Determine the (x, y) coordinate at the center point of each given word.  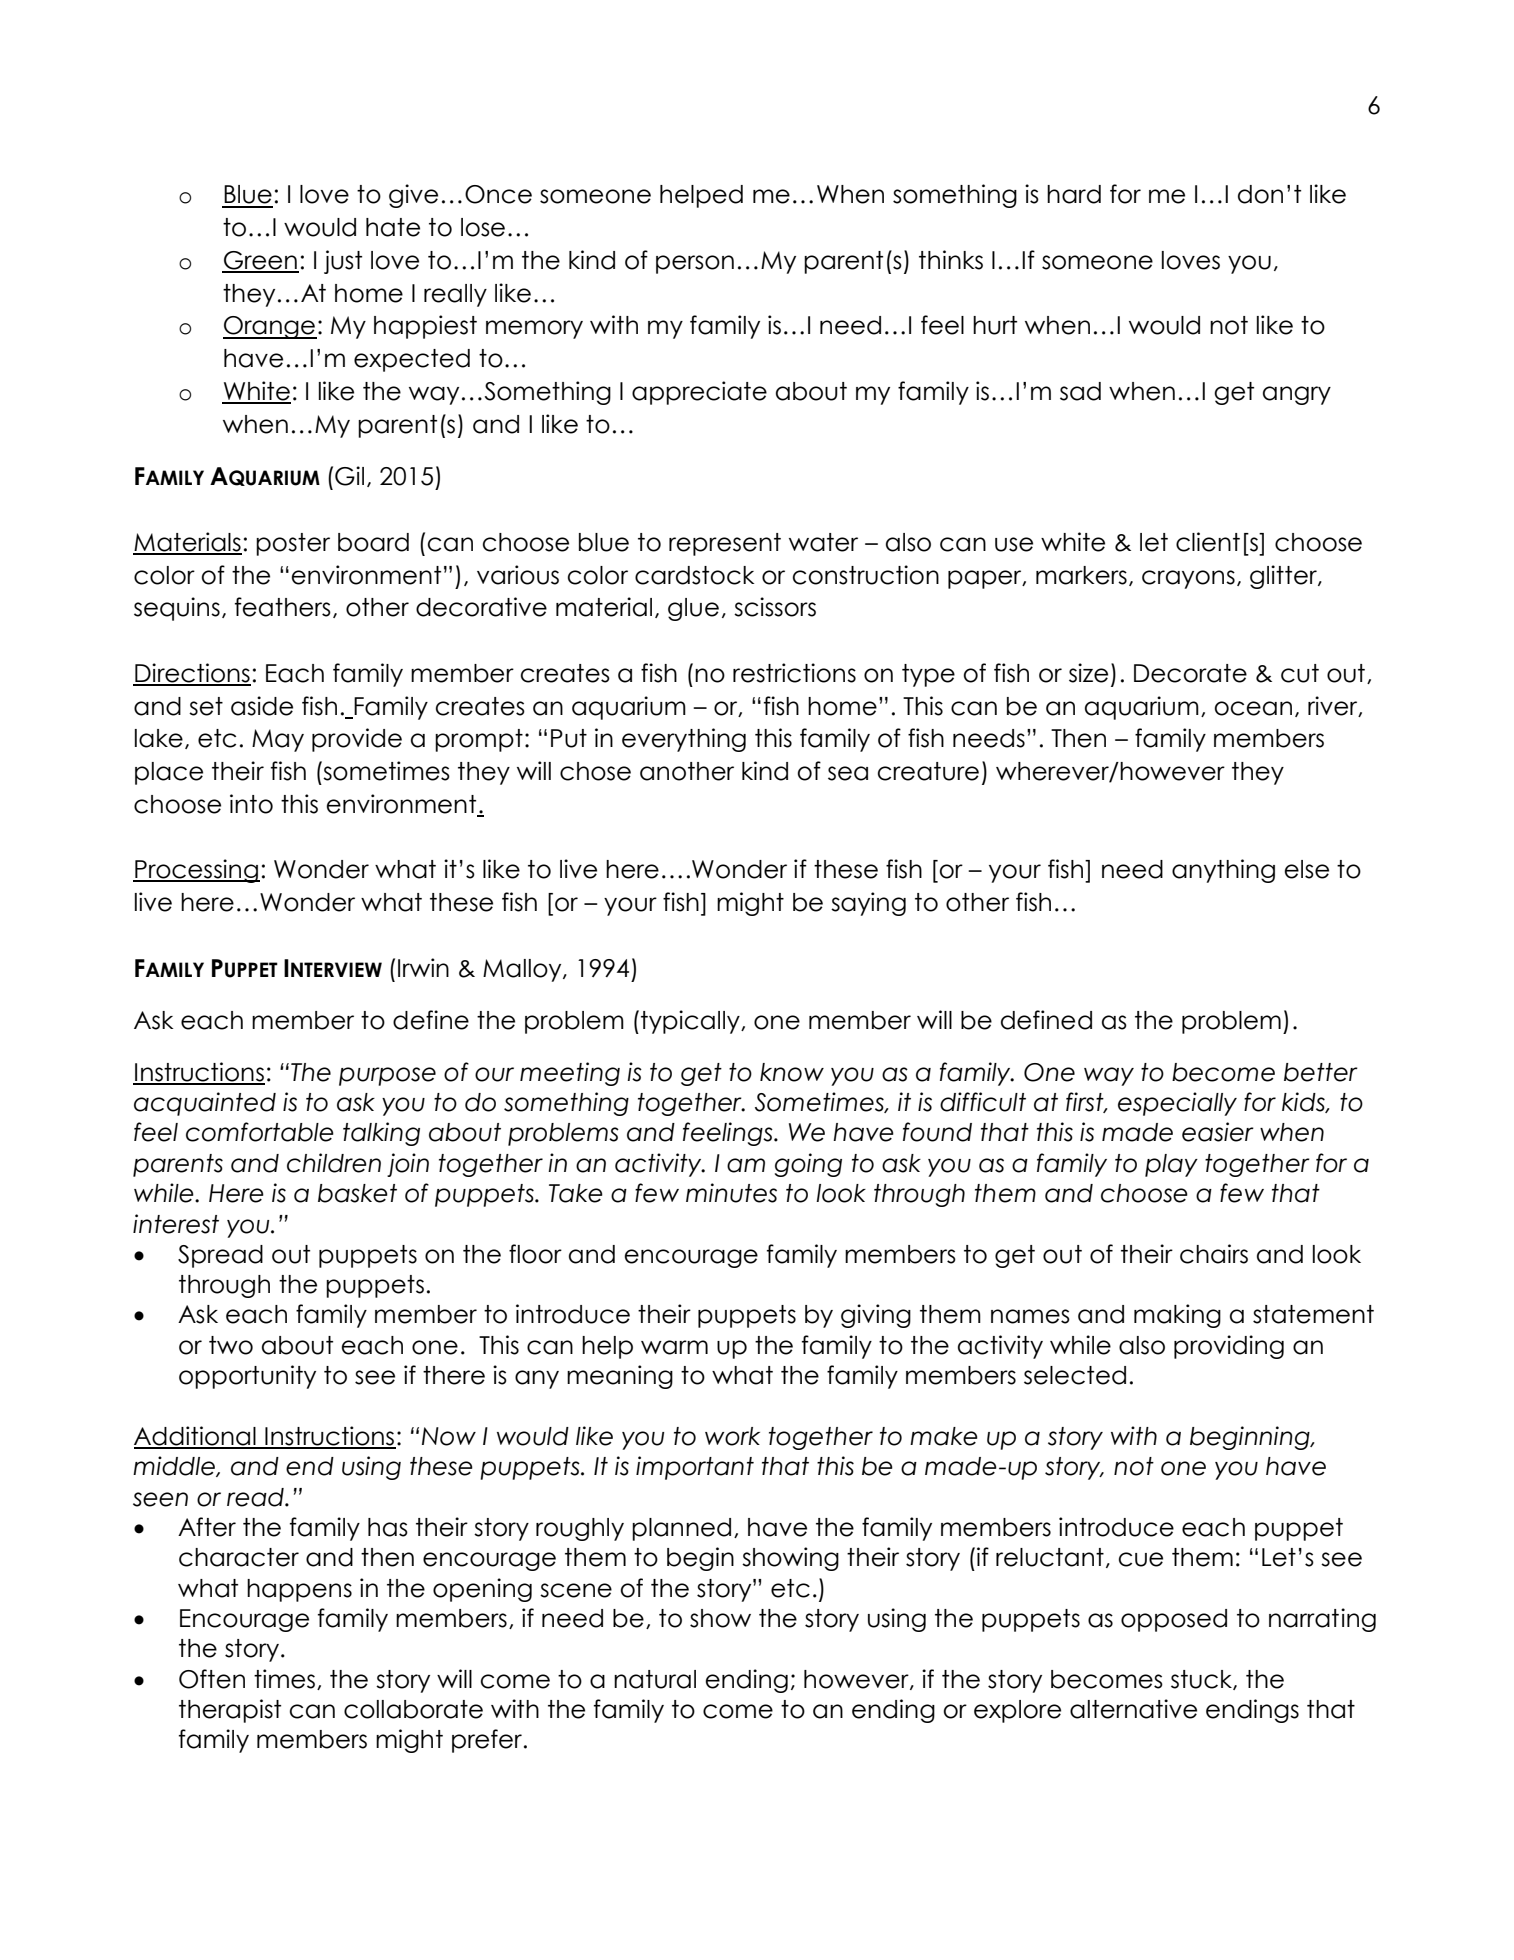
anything (1223, 871)
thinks (951, 260)
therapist (230, 1711)
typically (691, 1022)
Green (260, 261)
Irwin (423, 967)
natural (655, 1679)
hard (1074, 194)
